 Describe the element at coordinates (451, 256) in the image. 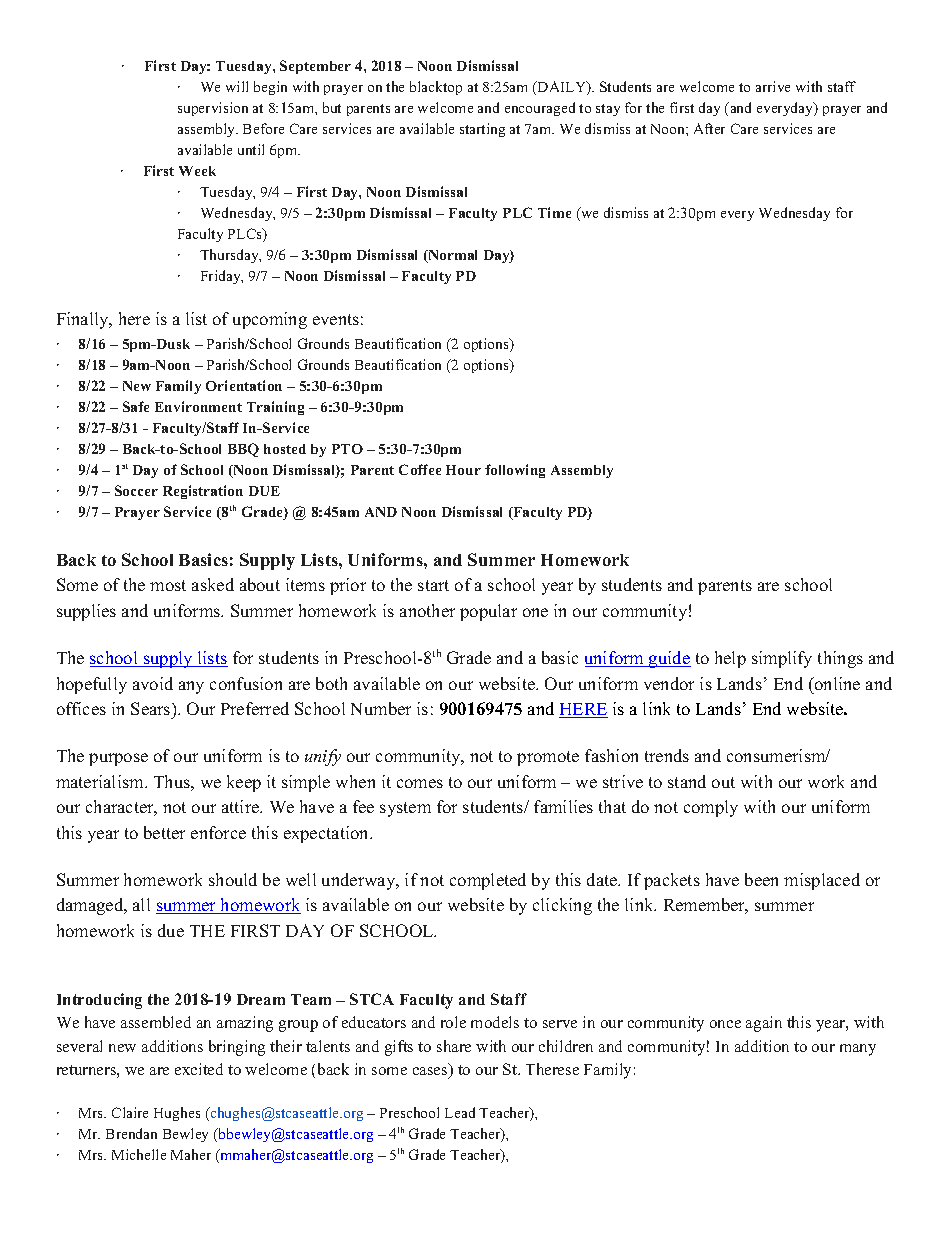

I see `Normal` at that location.
